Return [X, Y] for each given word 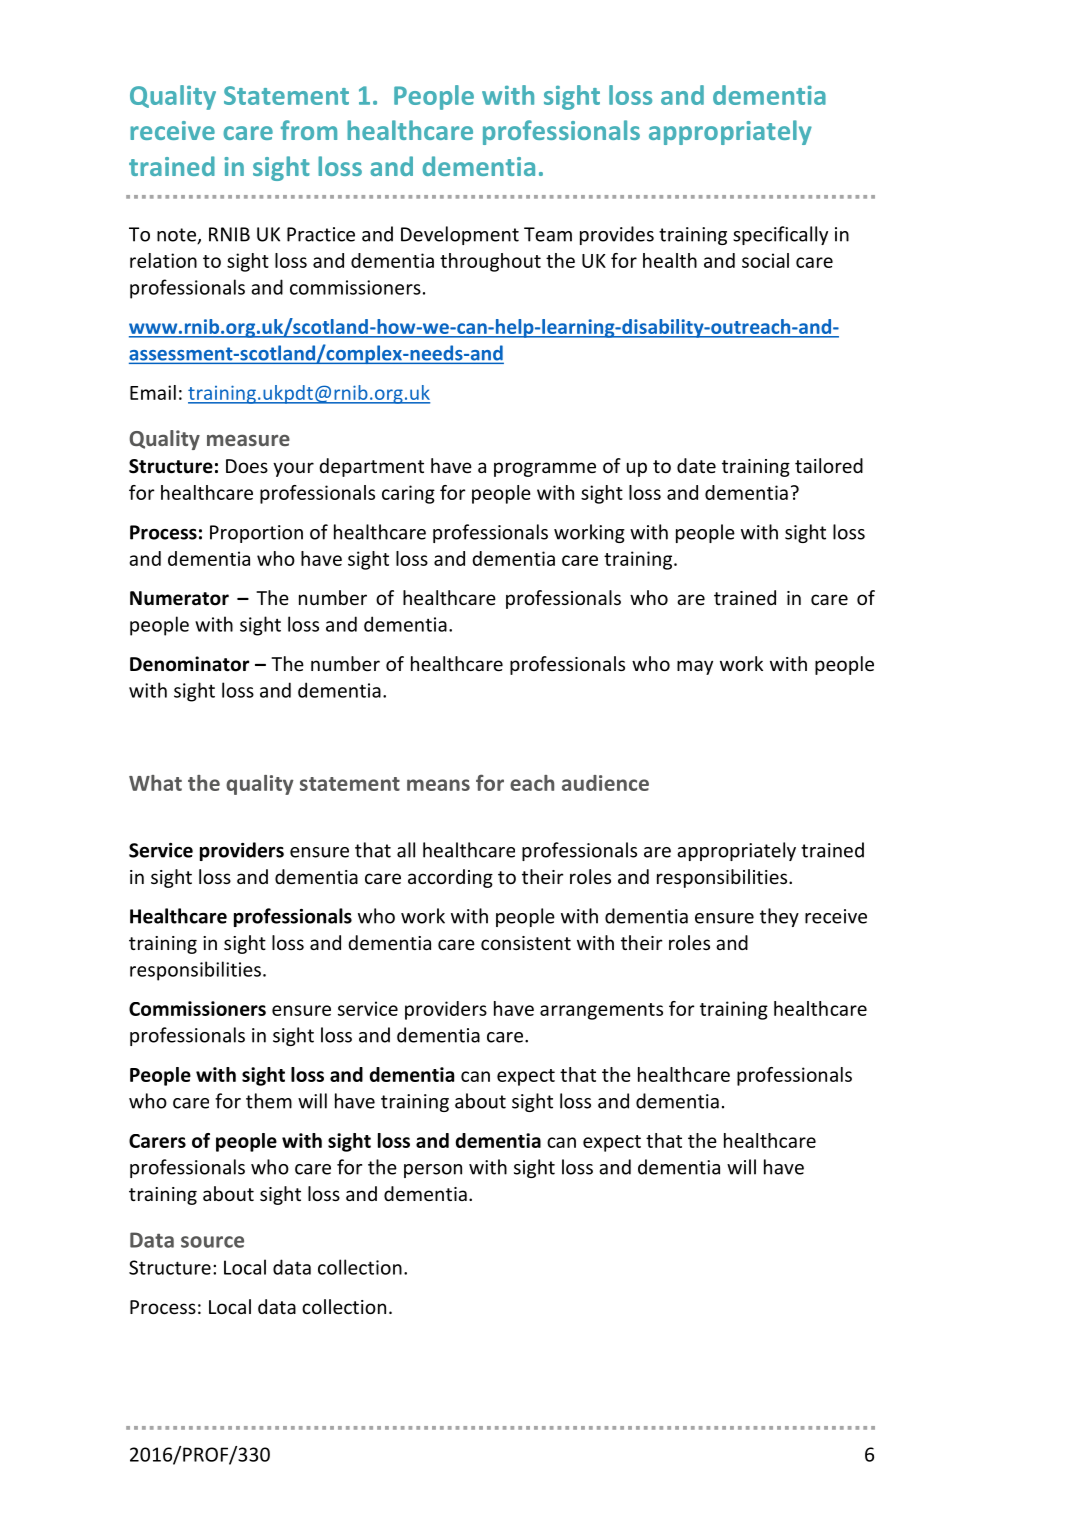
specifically [780, 235]
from [309, 130]
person [433, 1171]
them [269, 1101]
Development [460, 235]
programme [545, 469]
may [695, 667]
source [212, 1242]
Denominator [189, 664]
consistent [526, 943]
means [438, 785]
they [779, 917]
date [696, 465]
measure [248, 440]
